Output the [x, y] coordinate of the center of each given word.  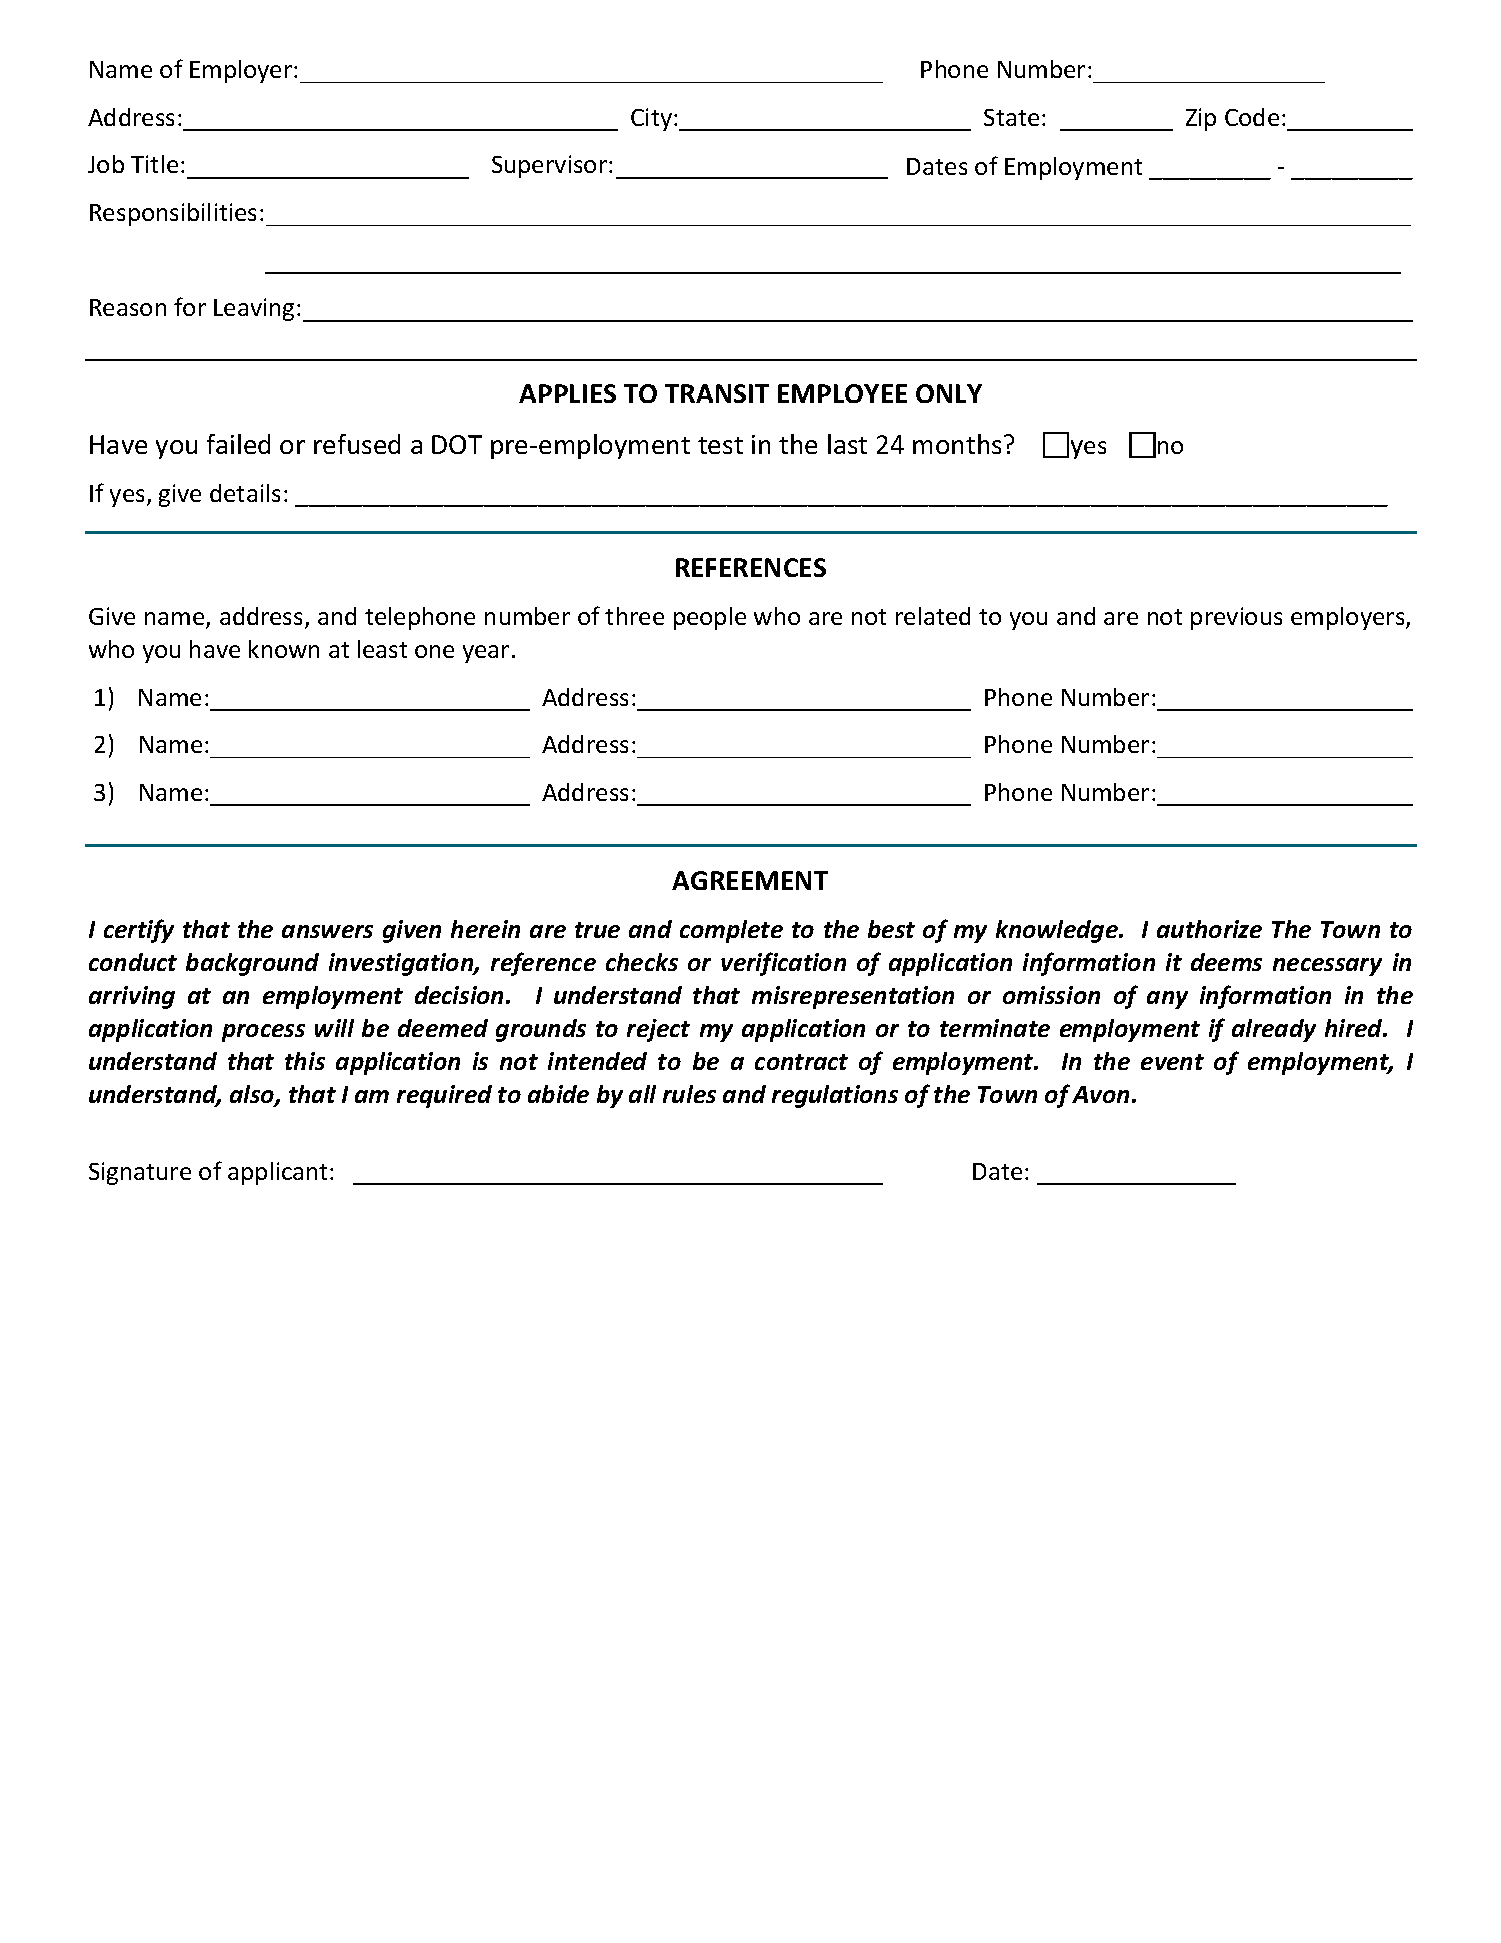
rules [689, 1094]
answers [327, 931]
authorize [1209, 929]
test [720, 445]
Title [154, 164]
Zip [1201, 119]
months [957, 444]
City [653, 119]
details [245, 493]
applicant [277, 1173]
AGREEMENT [750, 880]
